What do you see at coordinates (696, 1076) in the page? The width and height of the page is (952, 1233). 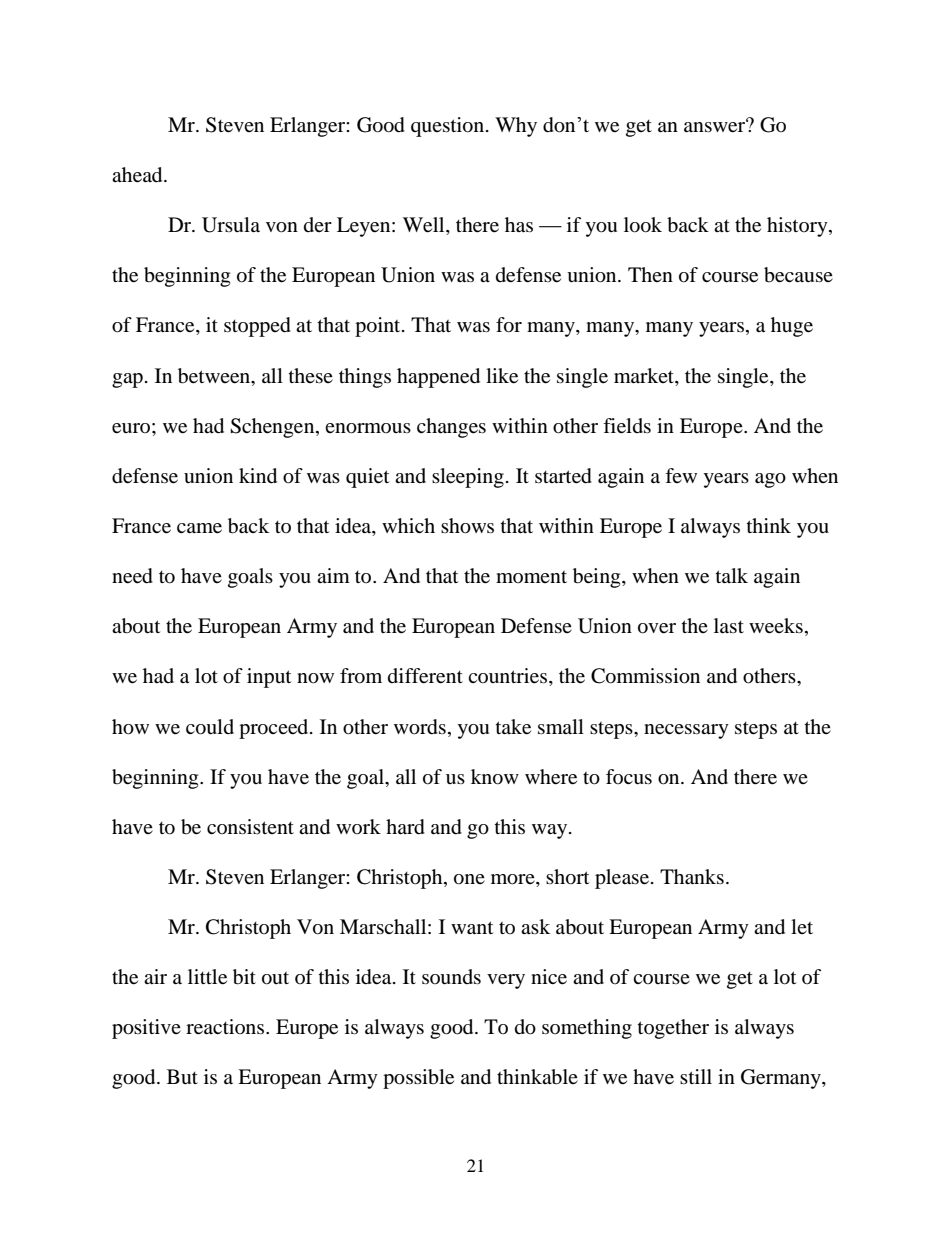 I see `still` at bounding box center [696, 1076].
